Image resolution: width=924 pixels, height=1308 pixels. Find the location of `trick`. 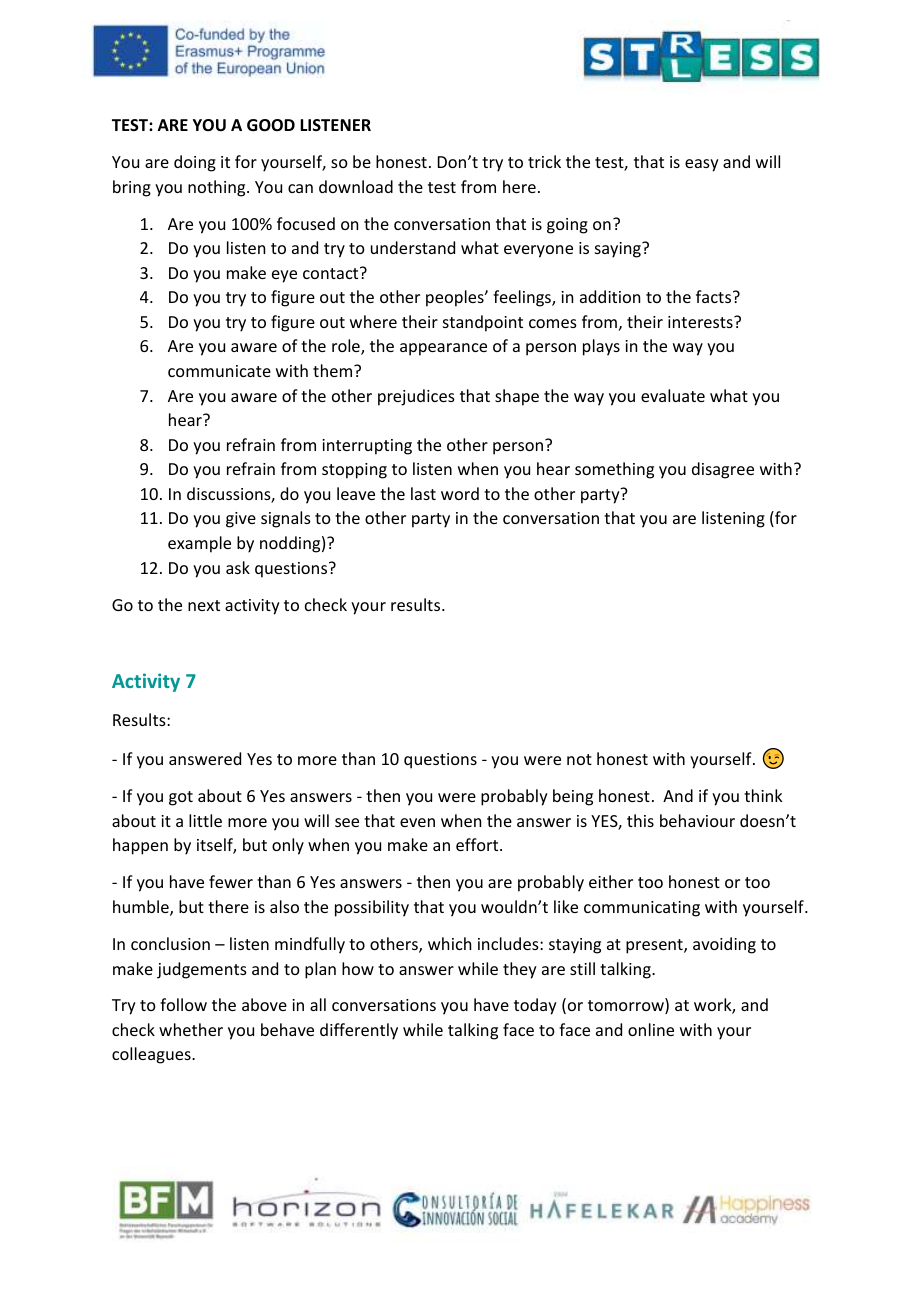

trick is located at coordinates (544, 161).
